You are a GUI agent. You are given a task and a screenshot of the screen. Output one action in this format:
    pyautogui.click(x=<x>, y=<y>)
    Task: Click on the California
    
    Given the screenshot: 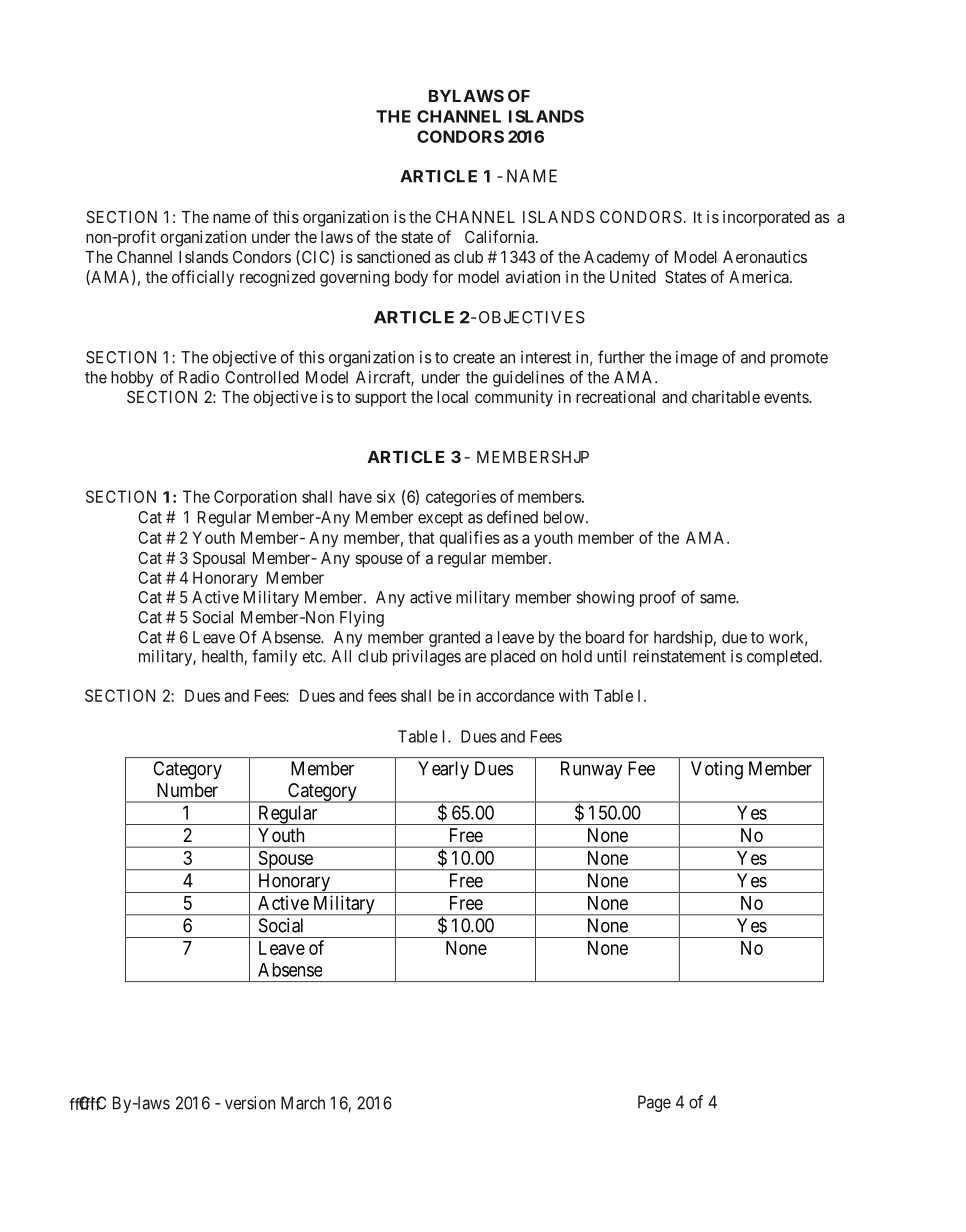 What is the action you would take?
    pyautogui.click(x=501, y=236)
